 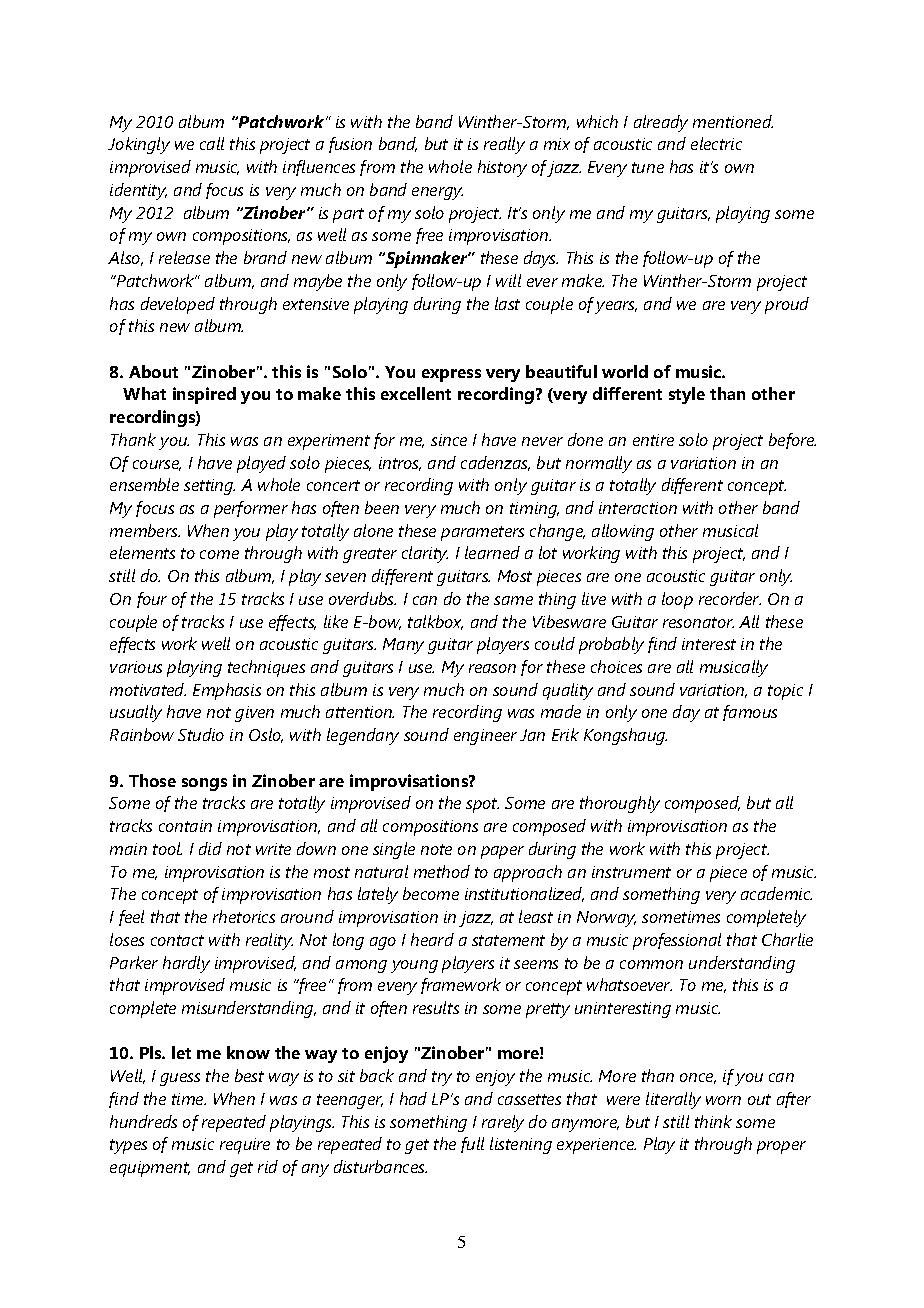 What do you see at coordinates (204, 395) in the document?
I see `inspired` at bounding box center [204, 395].
